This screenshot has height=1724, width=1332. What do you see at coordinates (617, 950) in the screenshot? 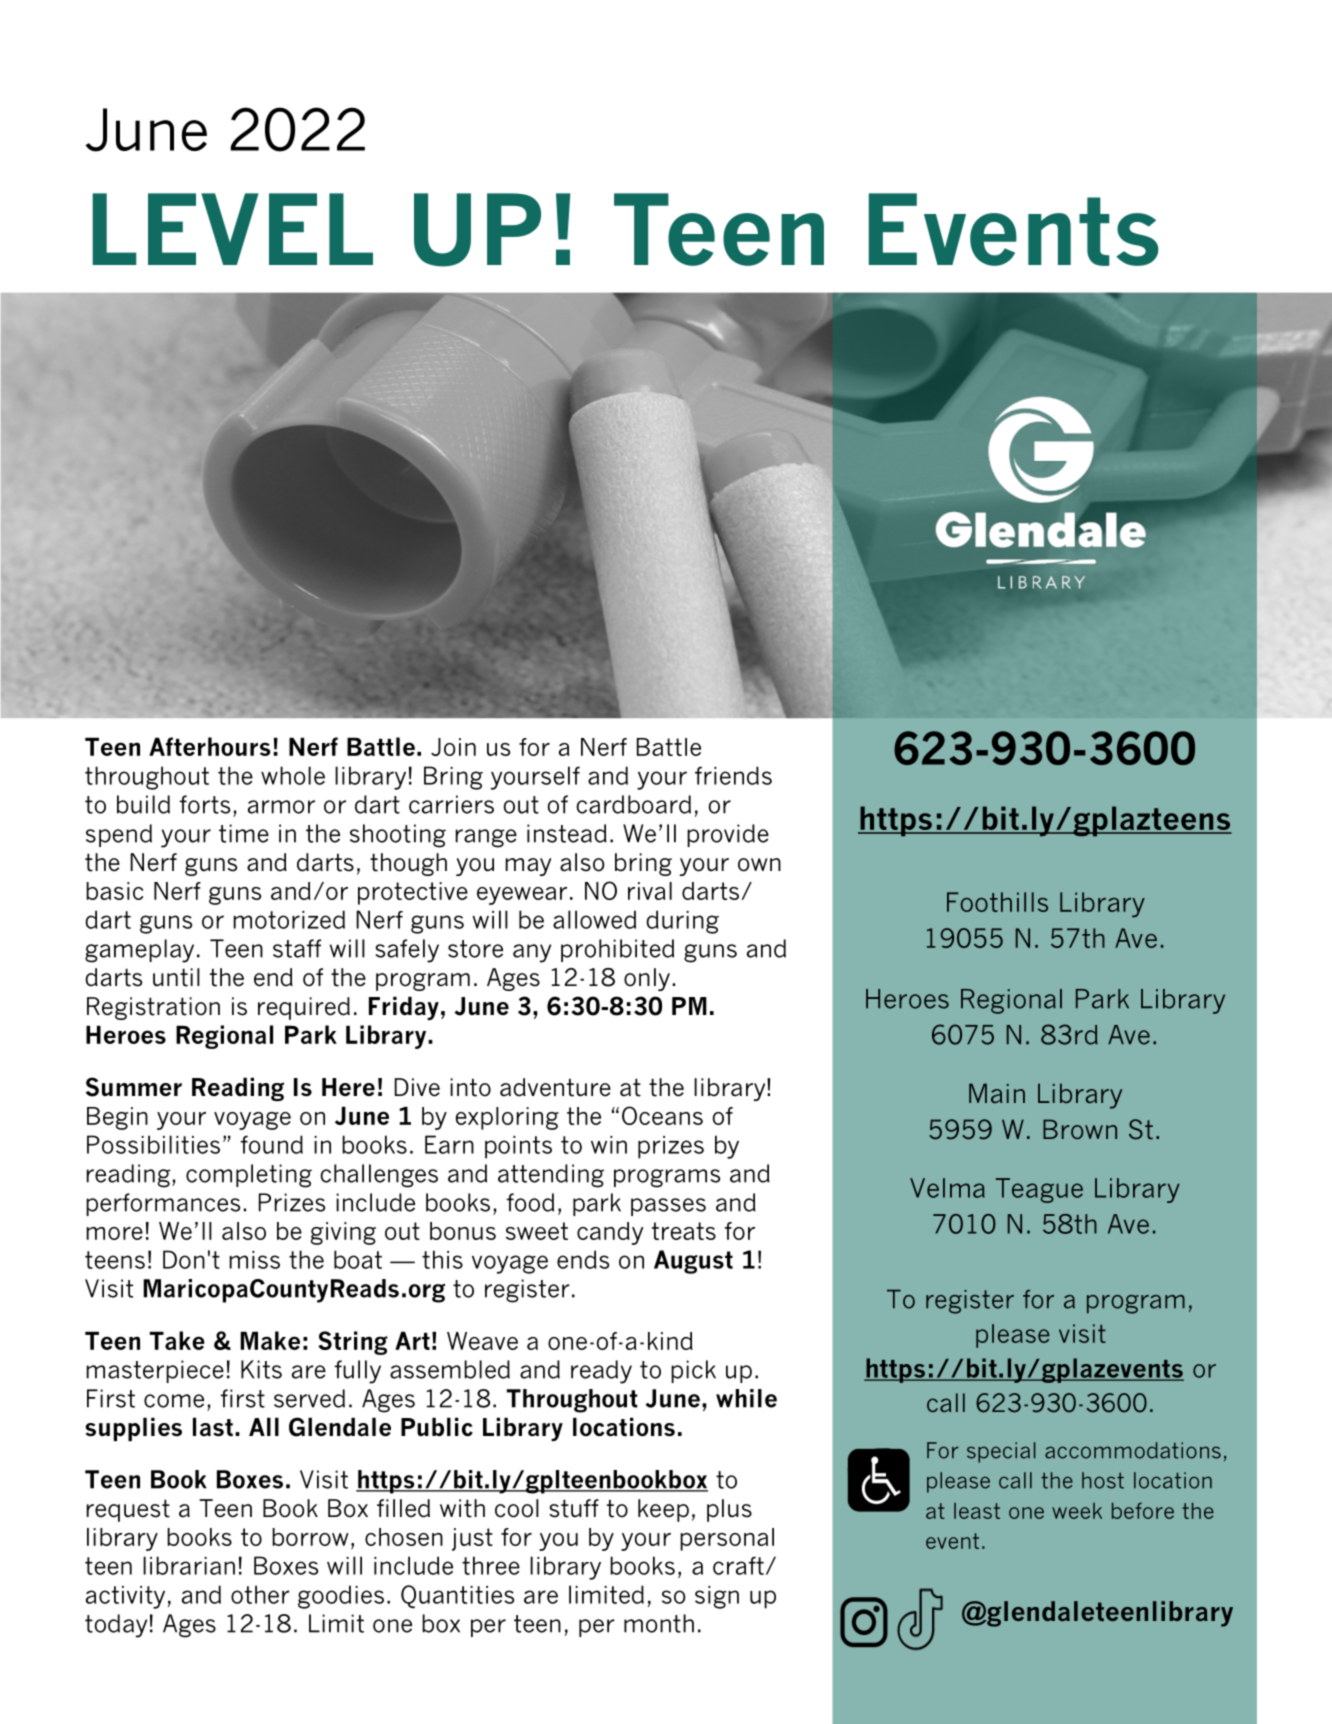
I see `prohibited` at bounding box center [617, 950].
